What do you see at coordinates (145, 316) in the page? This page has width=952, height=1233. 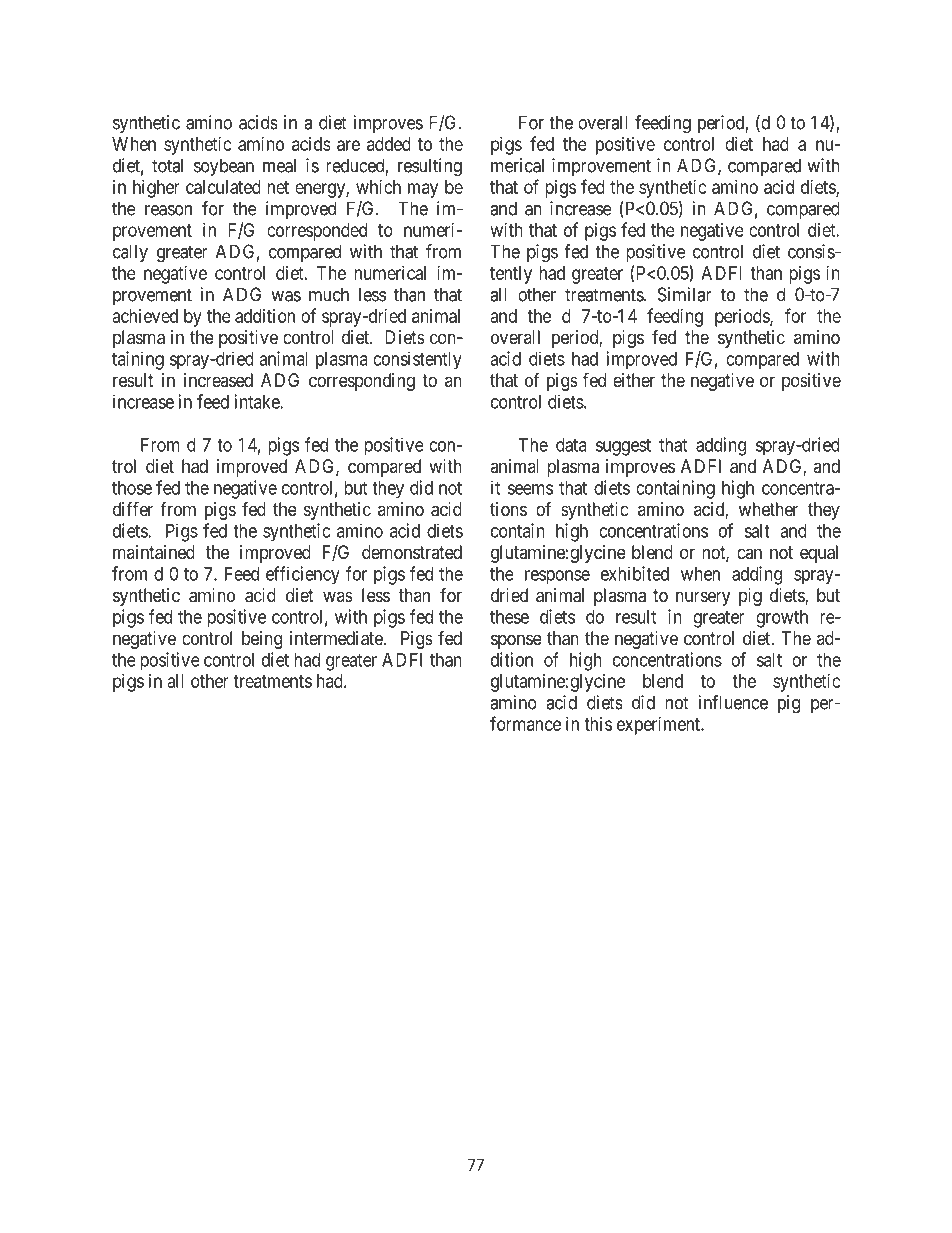 I see `achieved` at bounding box center [145, 316].
